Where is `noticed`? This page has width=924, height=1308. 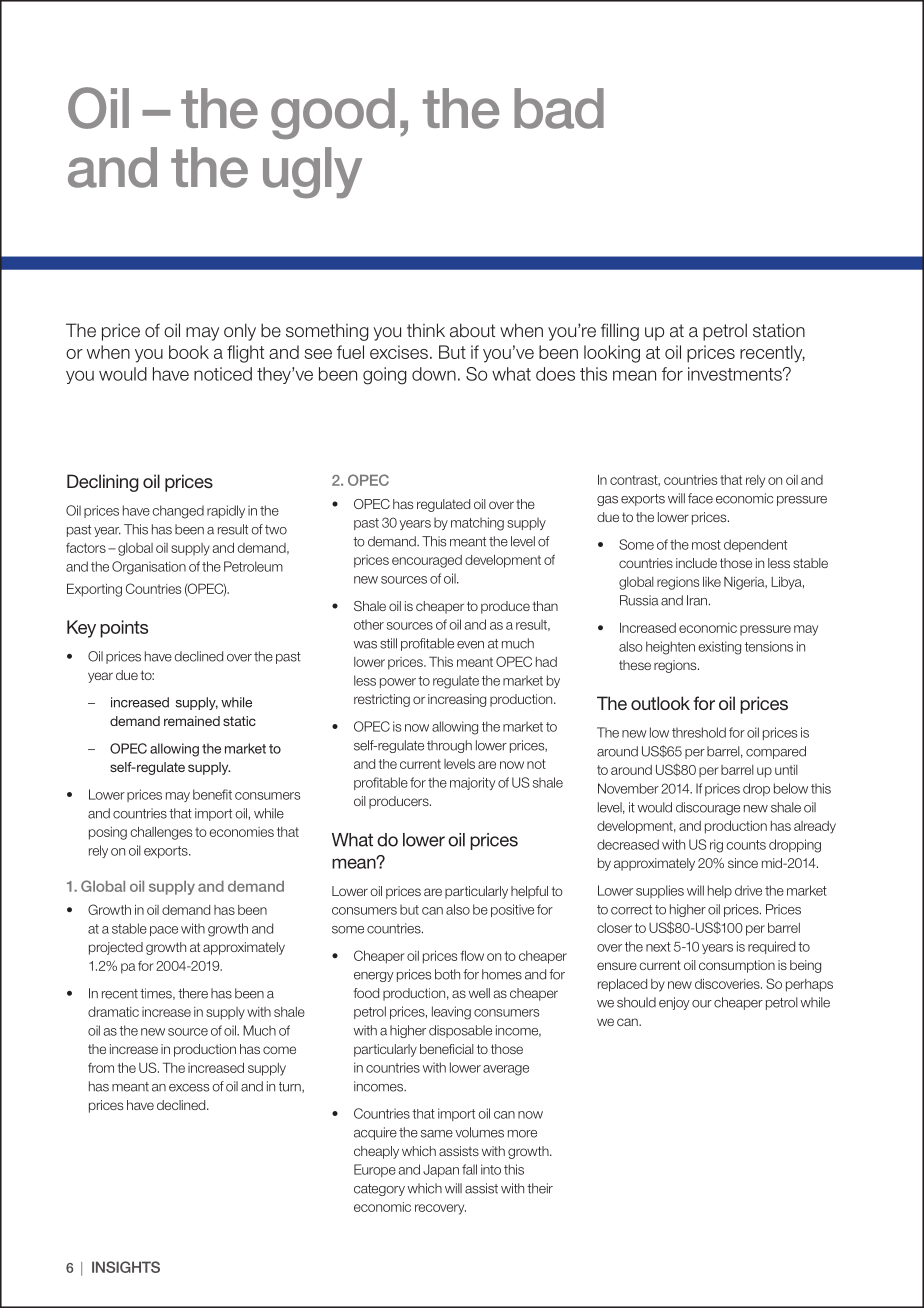
noticed is located at coordinates (223, 374).
